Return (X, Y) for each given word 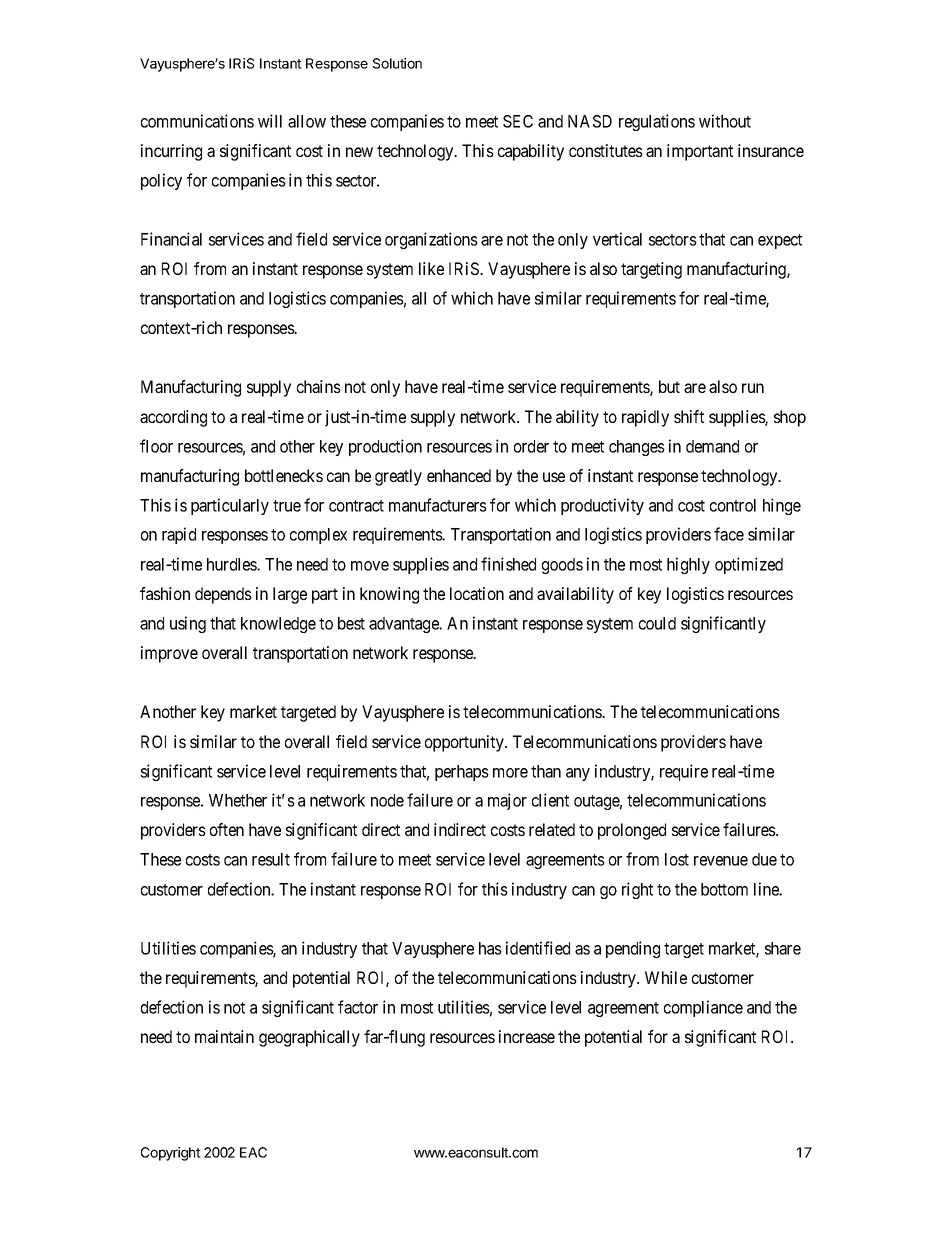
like (431, 268)
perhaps (462, 773)
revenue (721, 861)
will (270, 121)
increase (527, 1036)
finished (508, 564)
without (725, 121)
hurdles (232, 564)
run (753, 388)
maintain (224, 1036)
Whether (238, 800)
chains (319, 386)
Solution (397, 63)
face (729, 534)
